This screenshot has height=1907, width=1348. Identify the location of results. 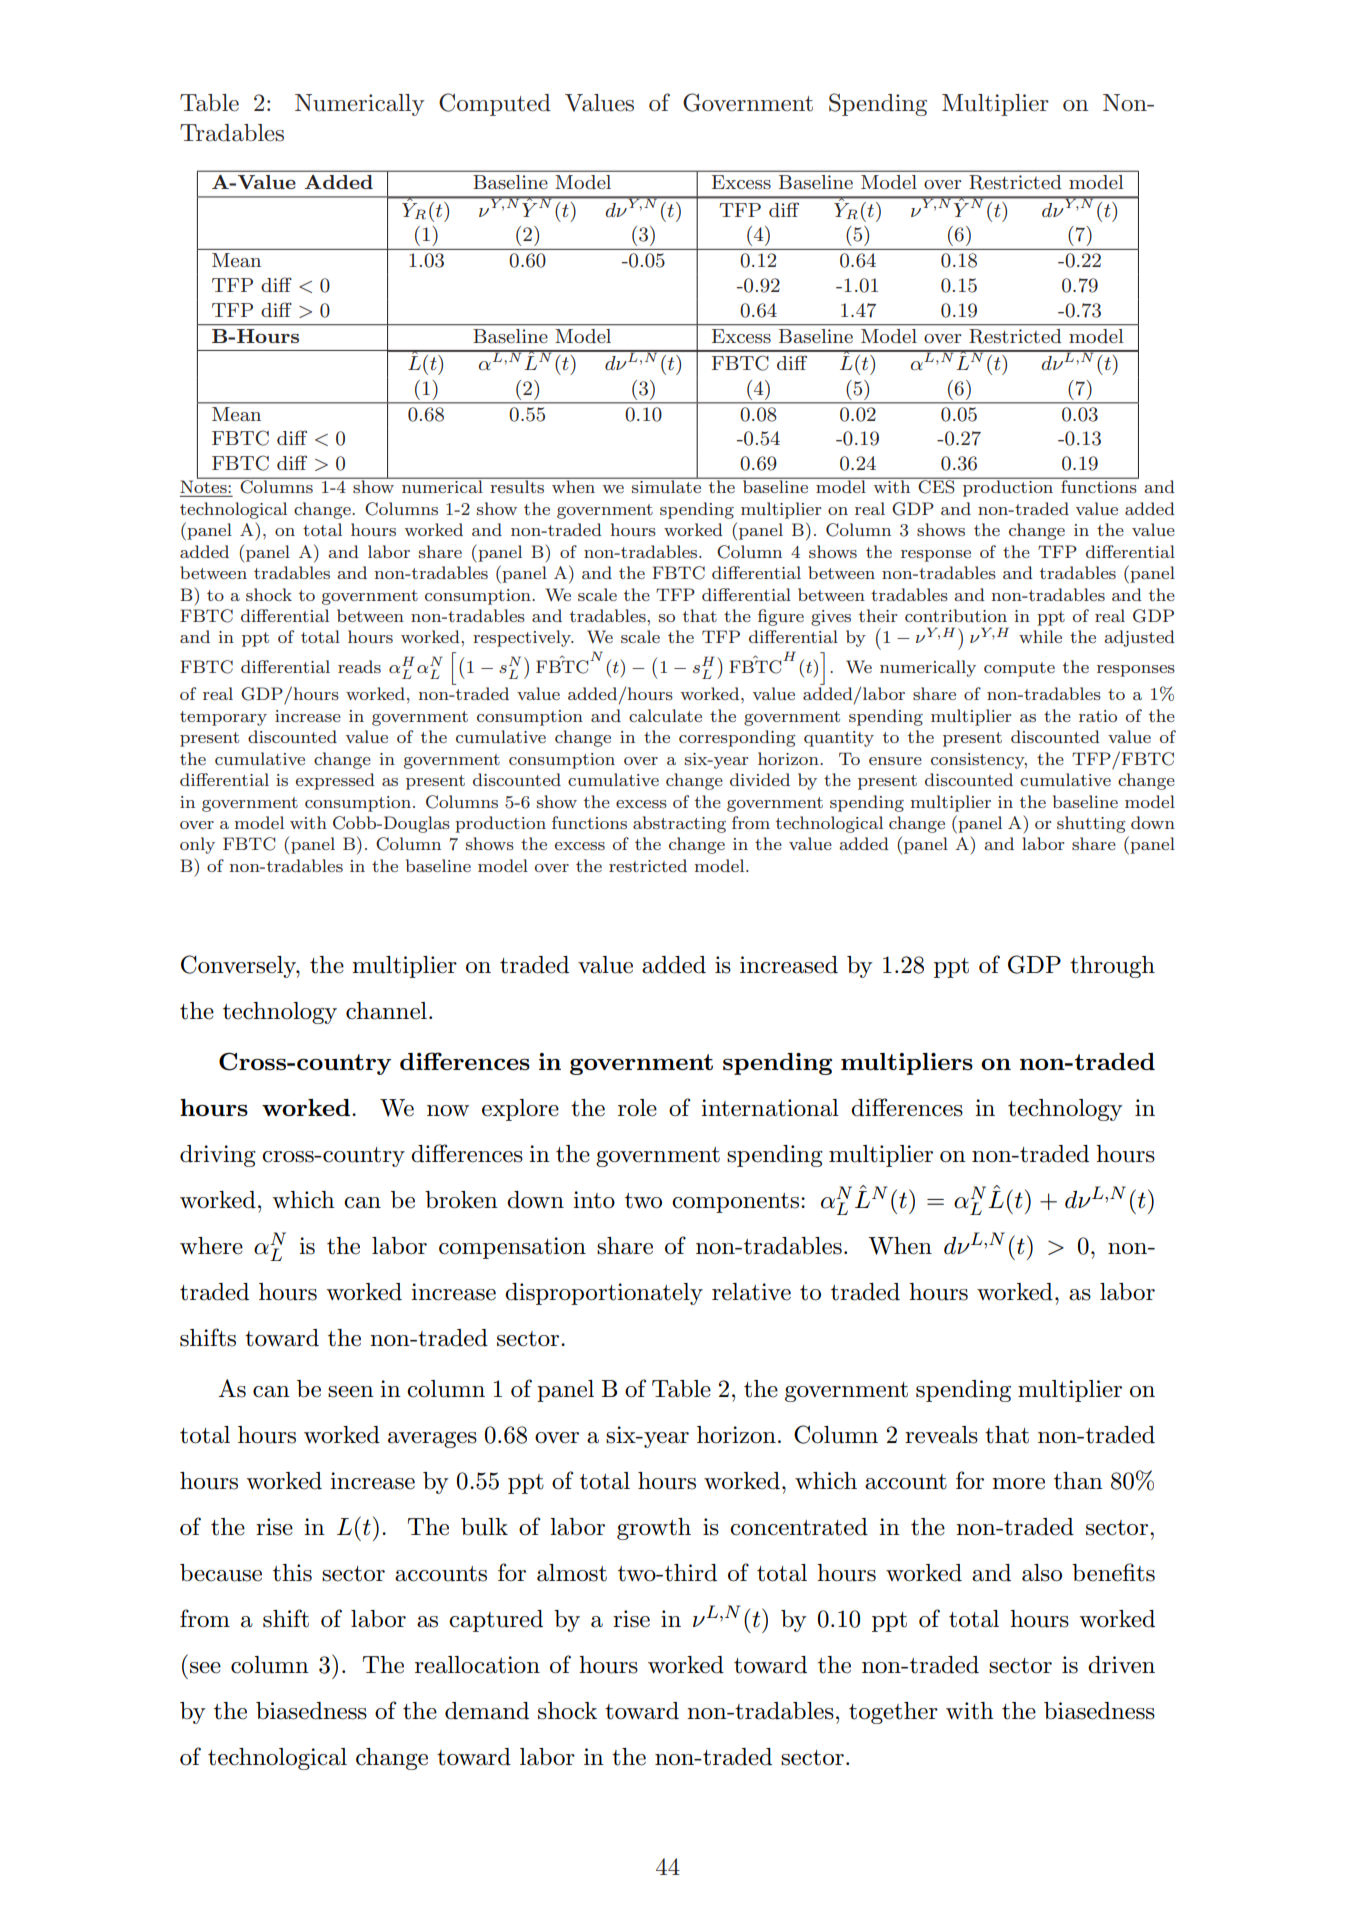
(517, 485).
